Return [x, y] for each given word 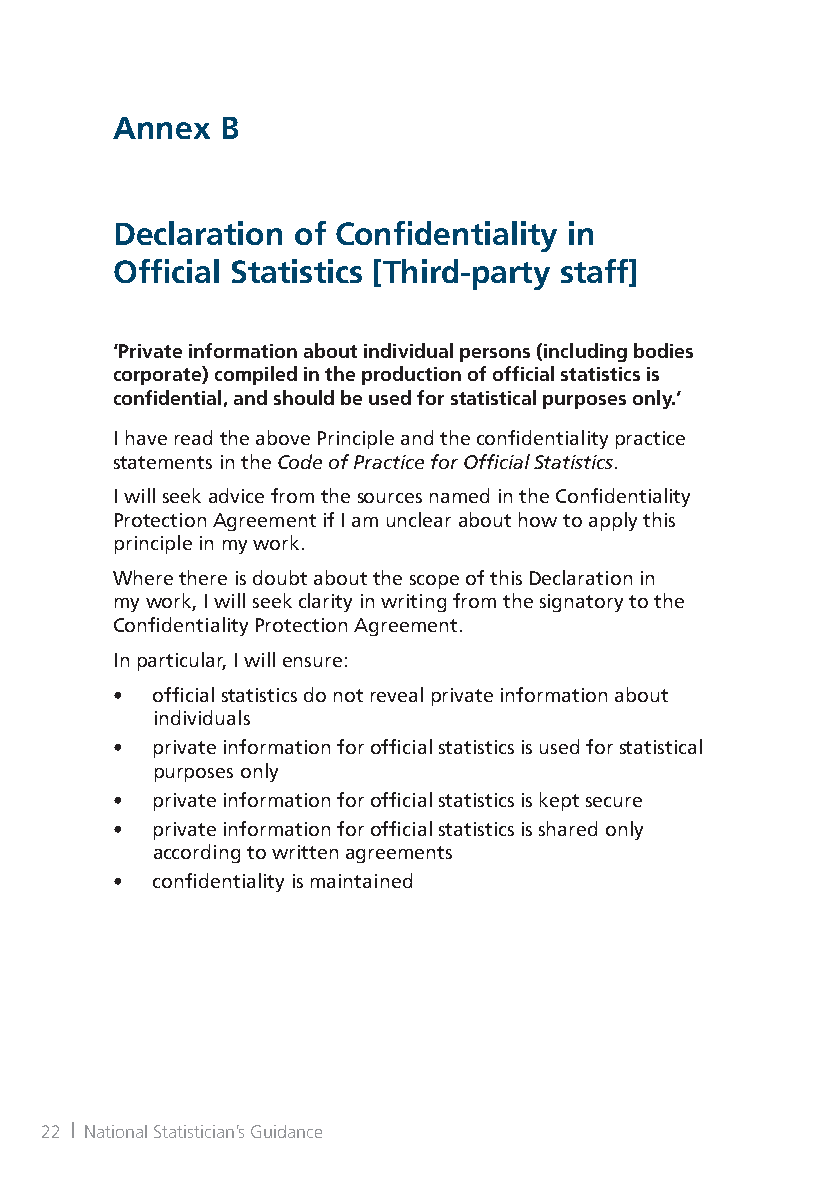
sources [390, 498]
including [585, 352]
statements [163, 462]
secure [614, 802]
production [411, 375]
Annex [161, 128]
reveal [397, 694]
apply [613, 521]
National [116, 1131]
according [197, 853]
